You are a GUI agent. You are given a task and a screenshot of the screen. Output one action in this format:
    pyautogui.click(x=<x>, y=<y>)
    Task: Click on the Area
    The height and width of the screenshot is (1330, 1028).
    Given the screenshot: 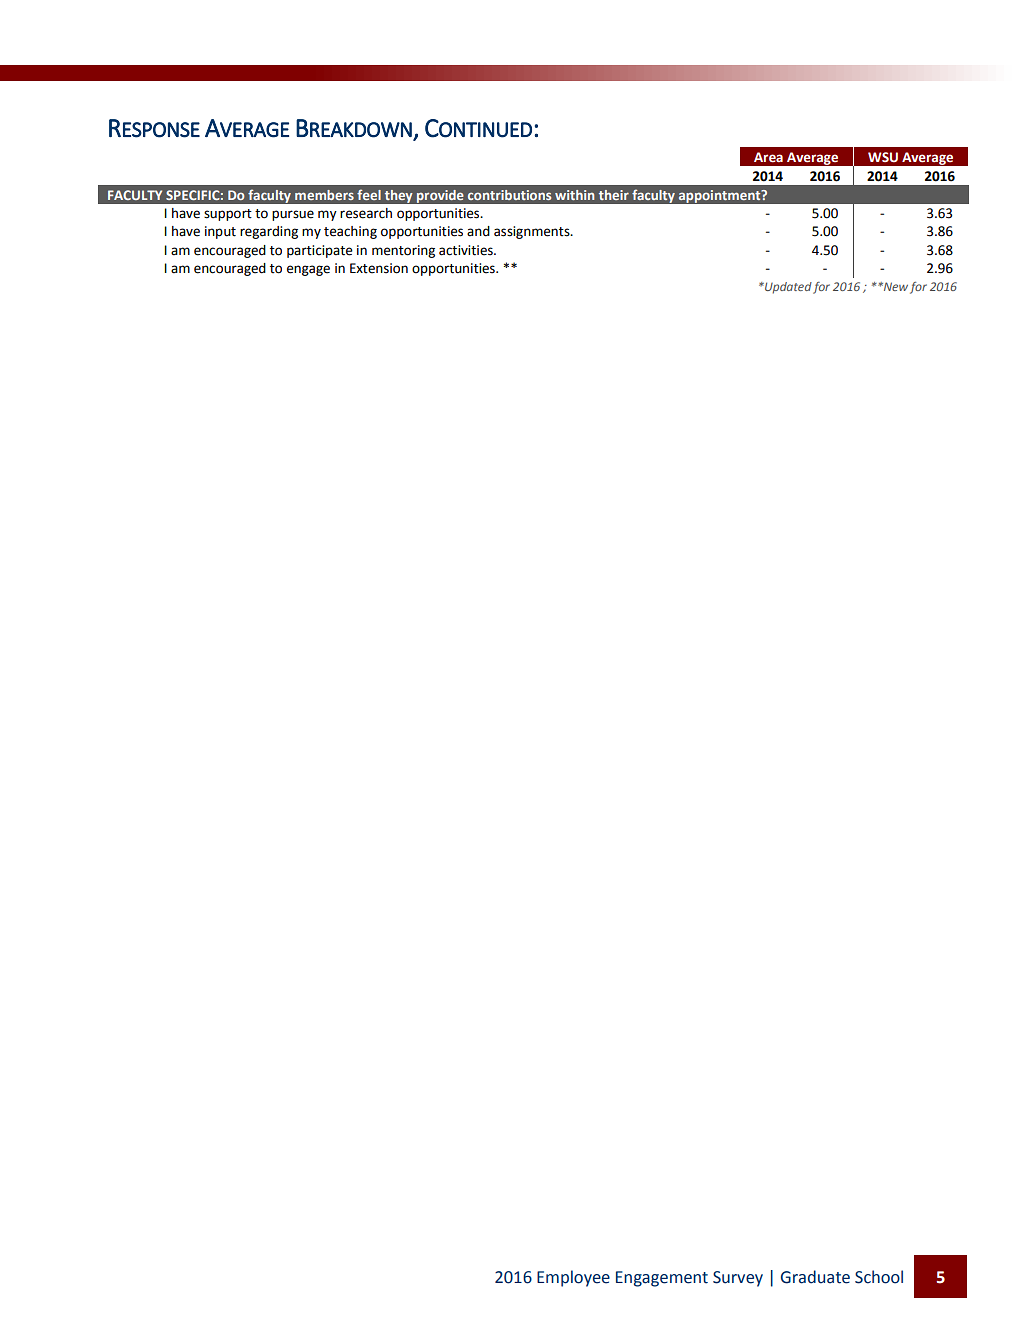 What is the action you would take?
    pyautogui.click(x=768, y=157)
